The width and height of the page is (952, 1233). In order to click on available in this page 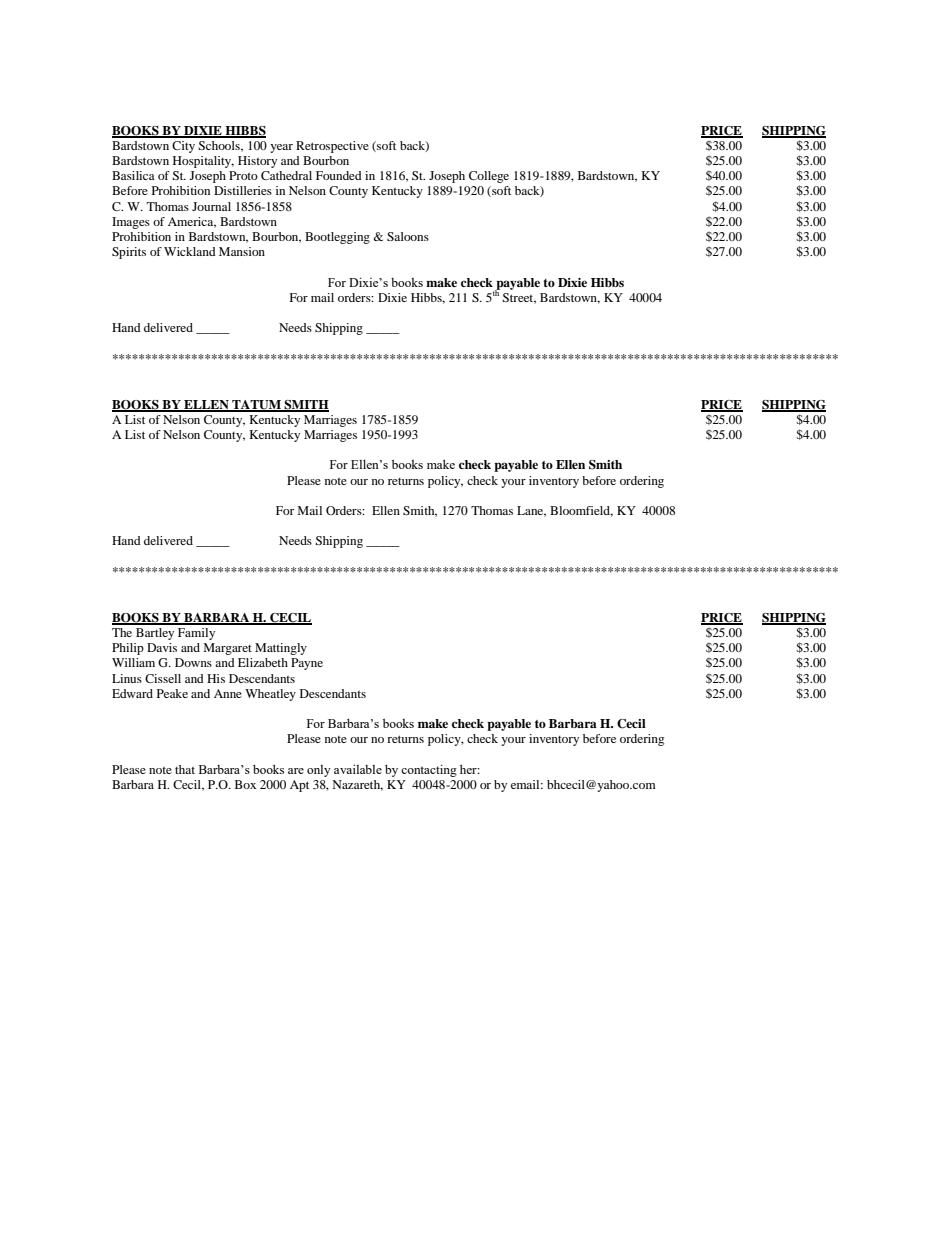, I will do `click(358, 769)`.
